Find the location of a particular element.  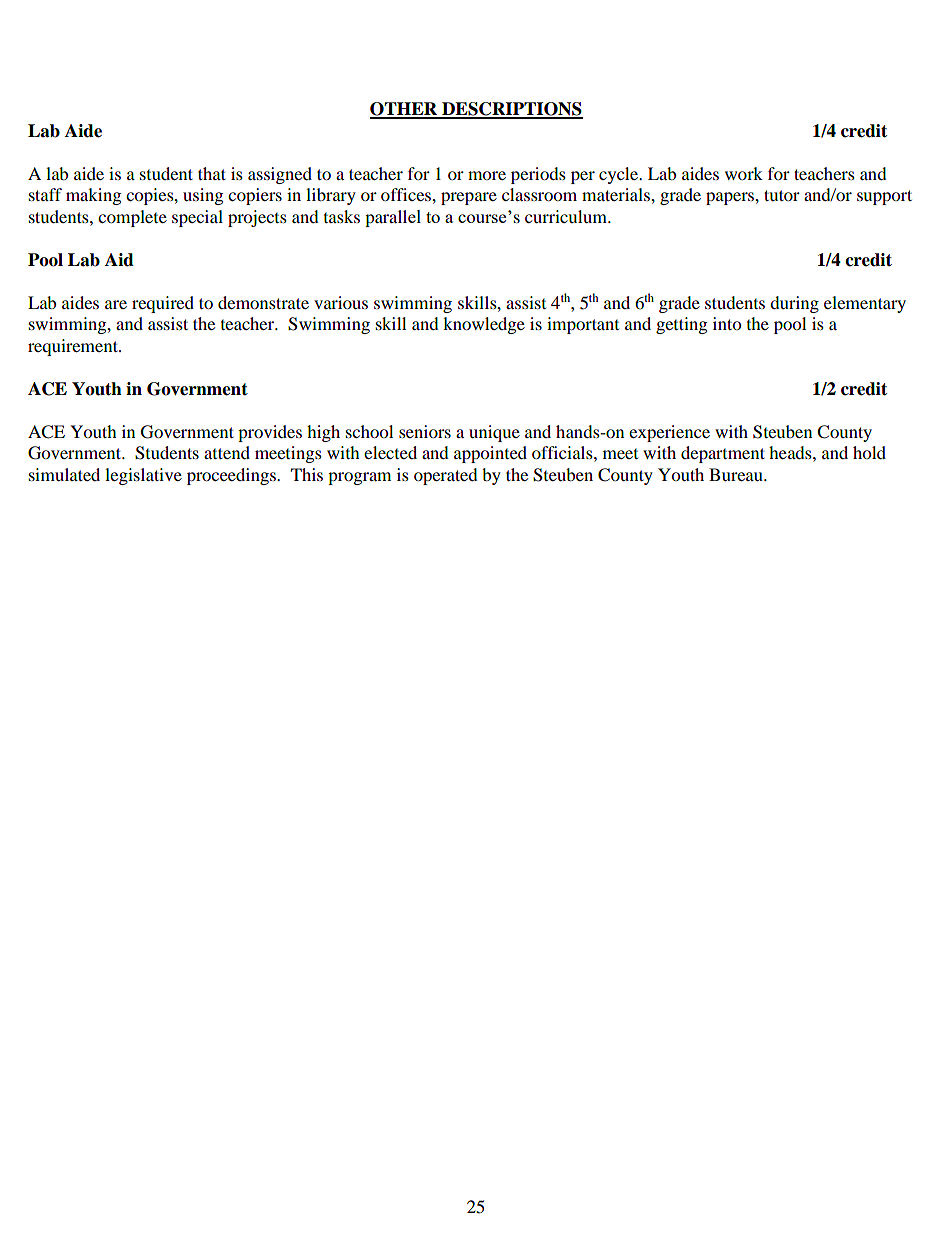

parallel is located at coordinates (393, 218).
